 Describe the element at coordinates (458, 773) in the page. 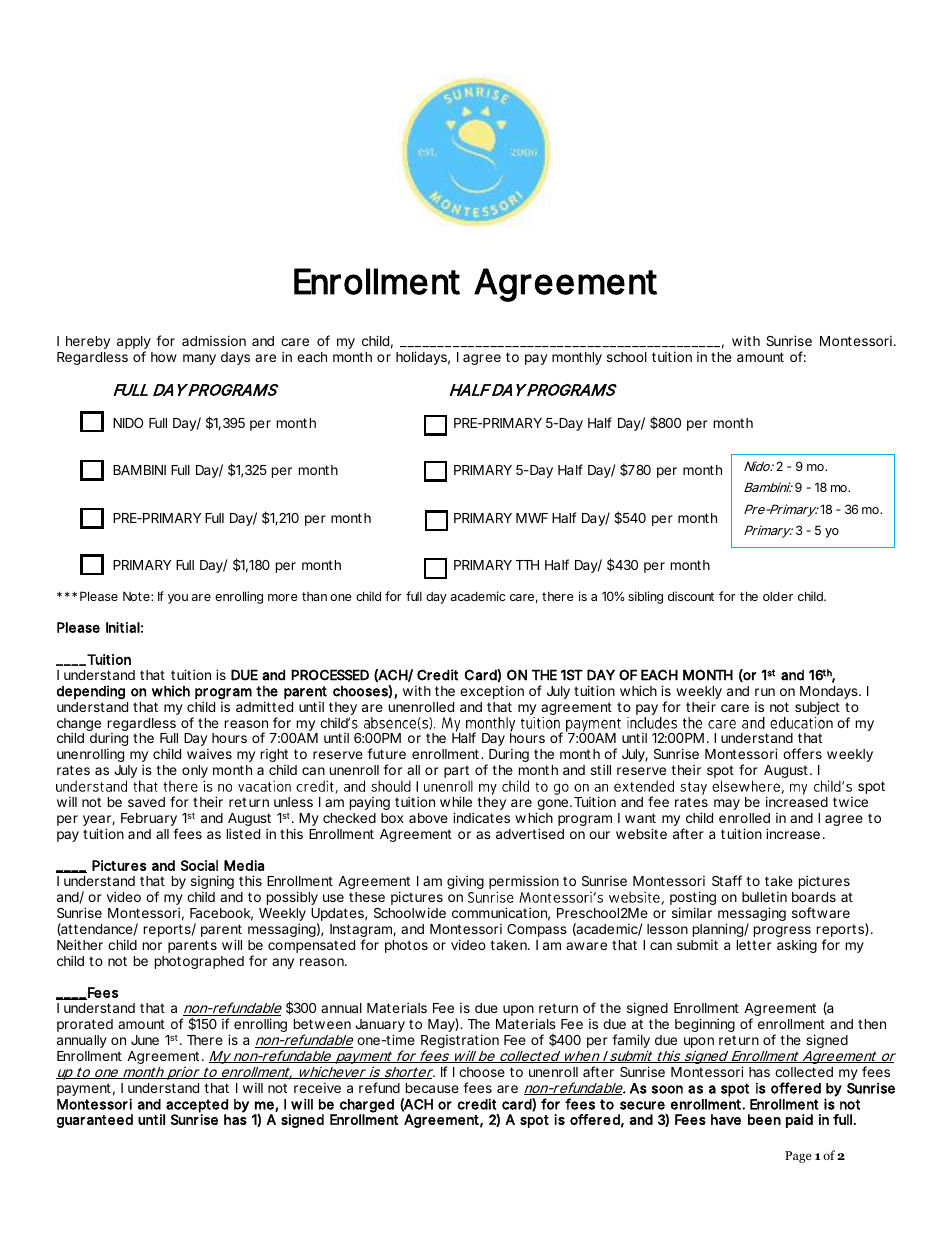

I see `part` at that location.
